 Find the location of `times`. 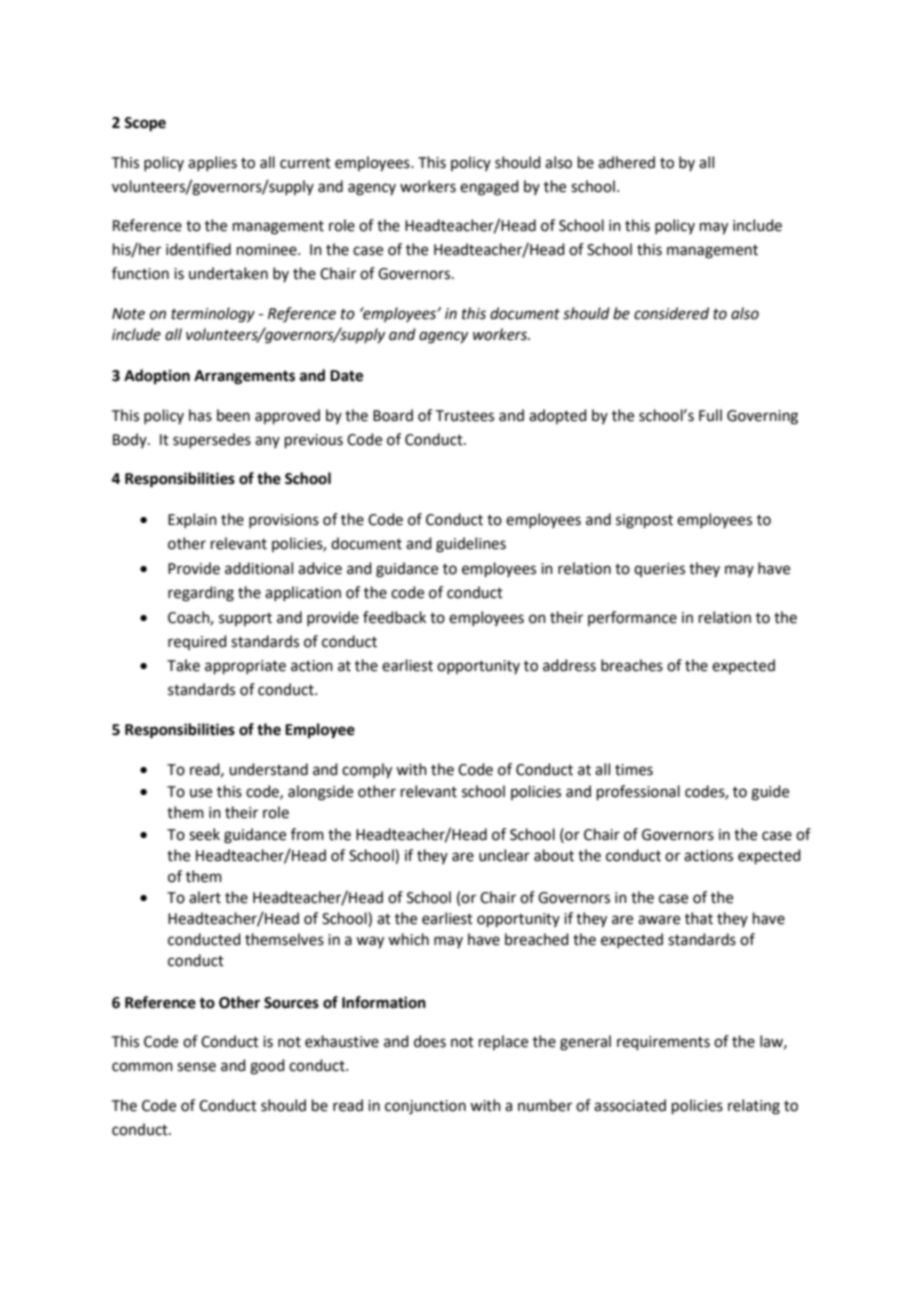

times is located at coordinates (634, 770).
